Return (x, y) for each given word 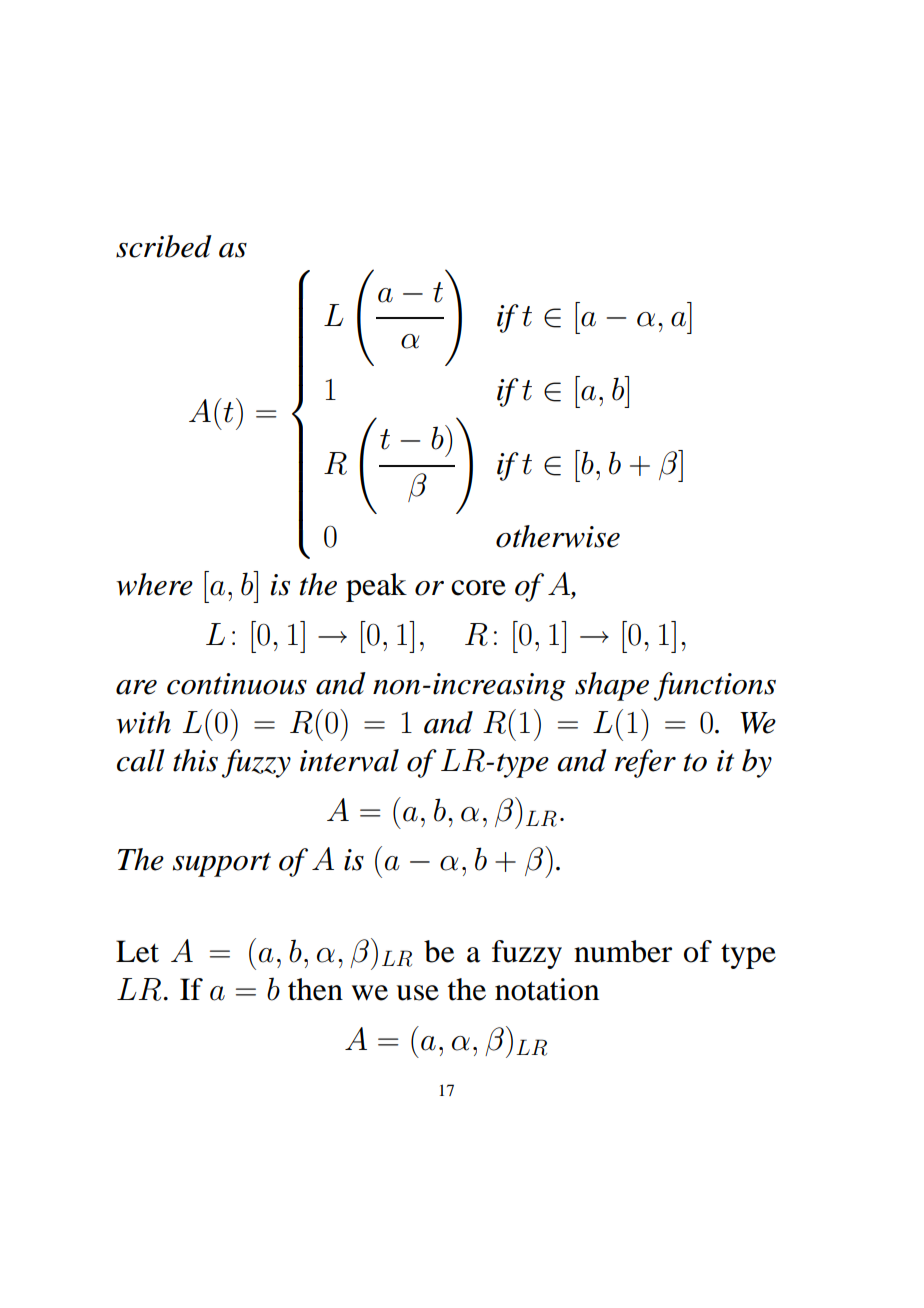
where (154, 584)
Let (137, 951)
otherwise (558, 536)
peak (376, 587)
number (623, 951)
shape (612, 686)
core (478, 588)
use (418, 993)
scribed (164, 246)
